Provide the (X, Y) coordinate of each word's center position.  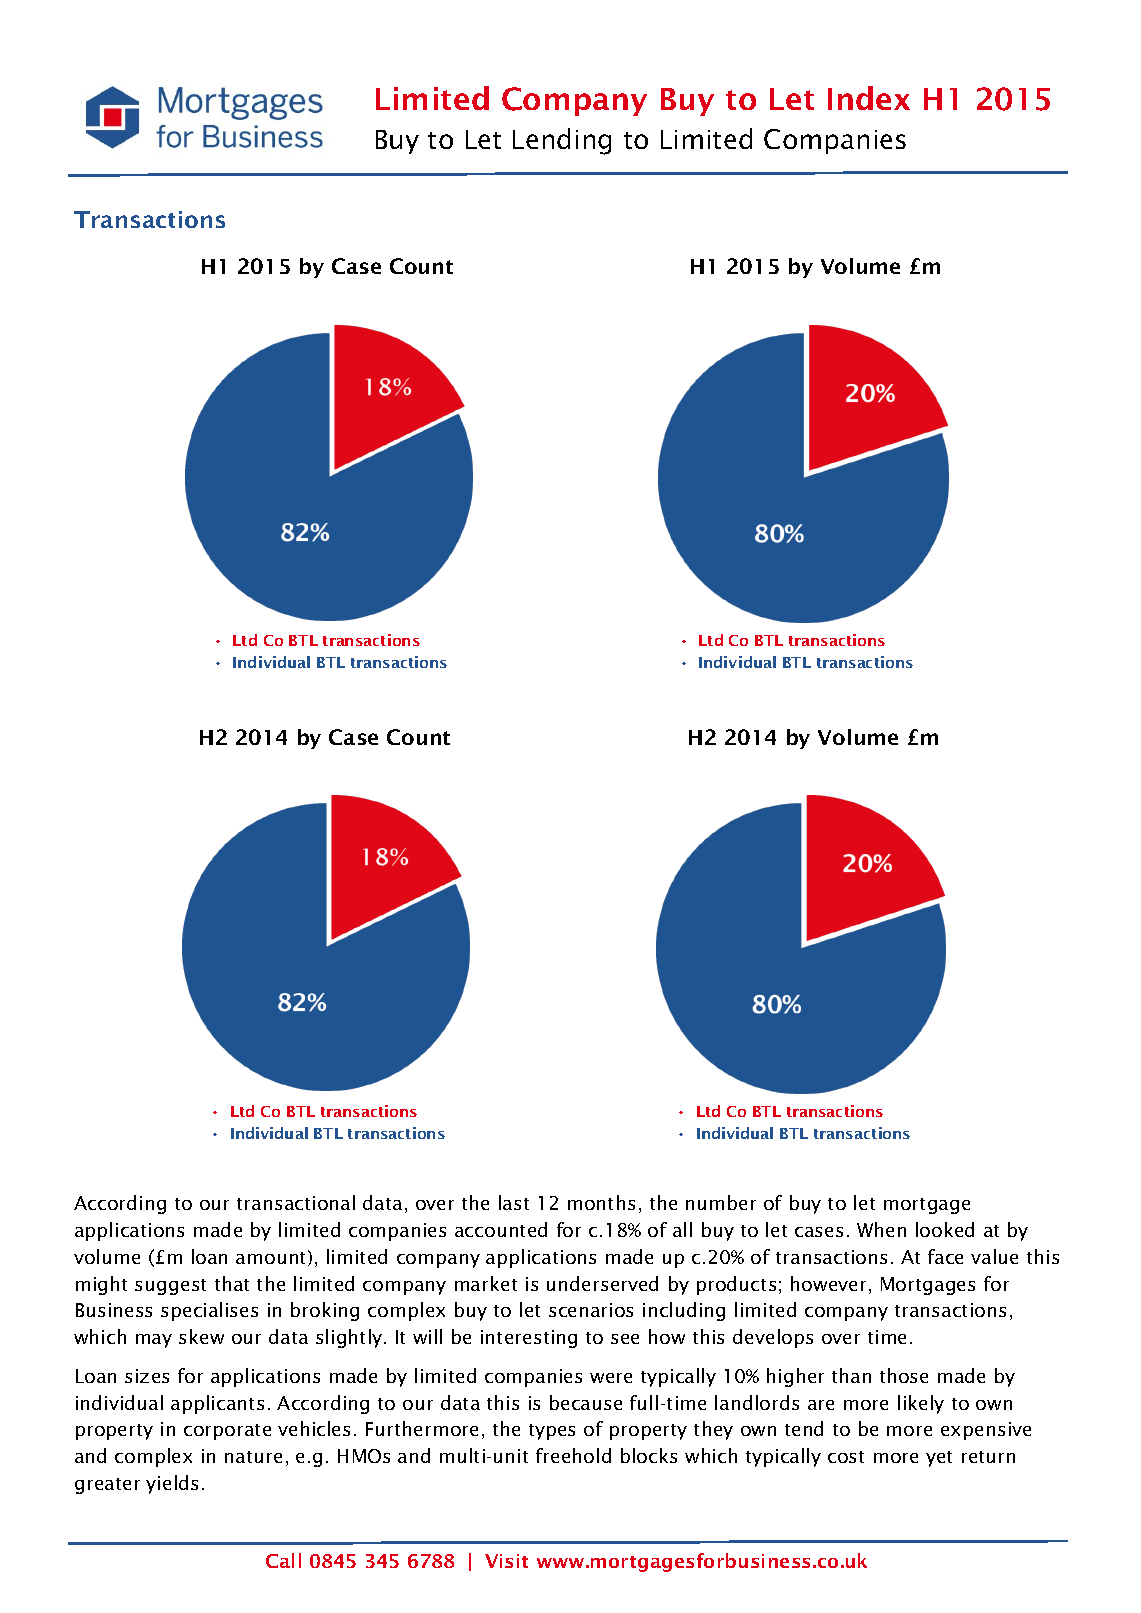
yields (172, 1484)
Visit (506, 1561)
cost (846, 1457)
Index (869, 98)
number (721, 1202)
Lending (562, 141)
